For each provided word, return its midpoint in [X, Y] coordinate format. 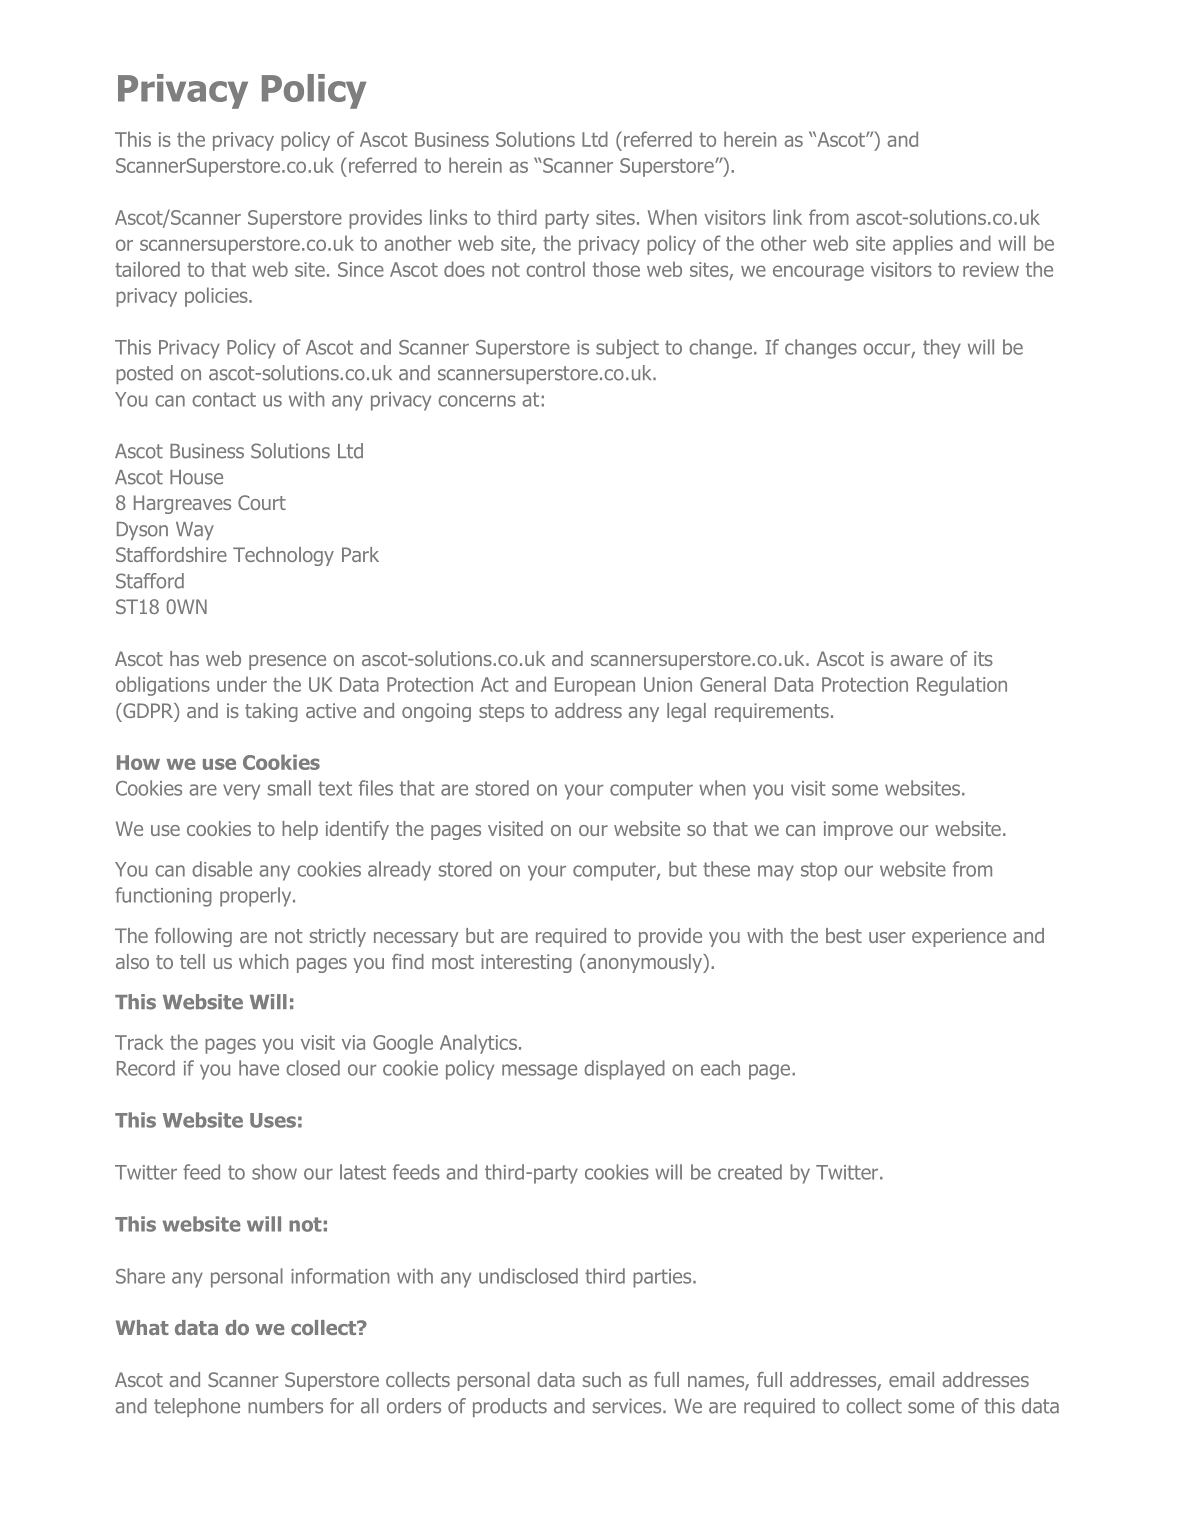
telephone [197, 1407]
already [399, 871]
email [911, 1379]
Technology [283, 556]
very [241, 792]
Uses [273, 1120]
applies [923, 245]
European [595, 686]
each [720, 1068]
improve [858, 830]
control [555, 269]
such [602, 1379]
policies [217, 297]
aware [916, 660]
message [539, 1072]
